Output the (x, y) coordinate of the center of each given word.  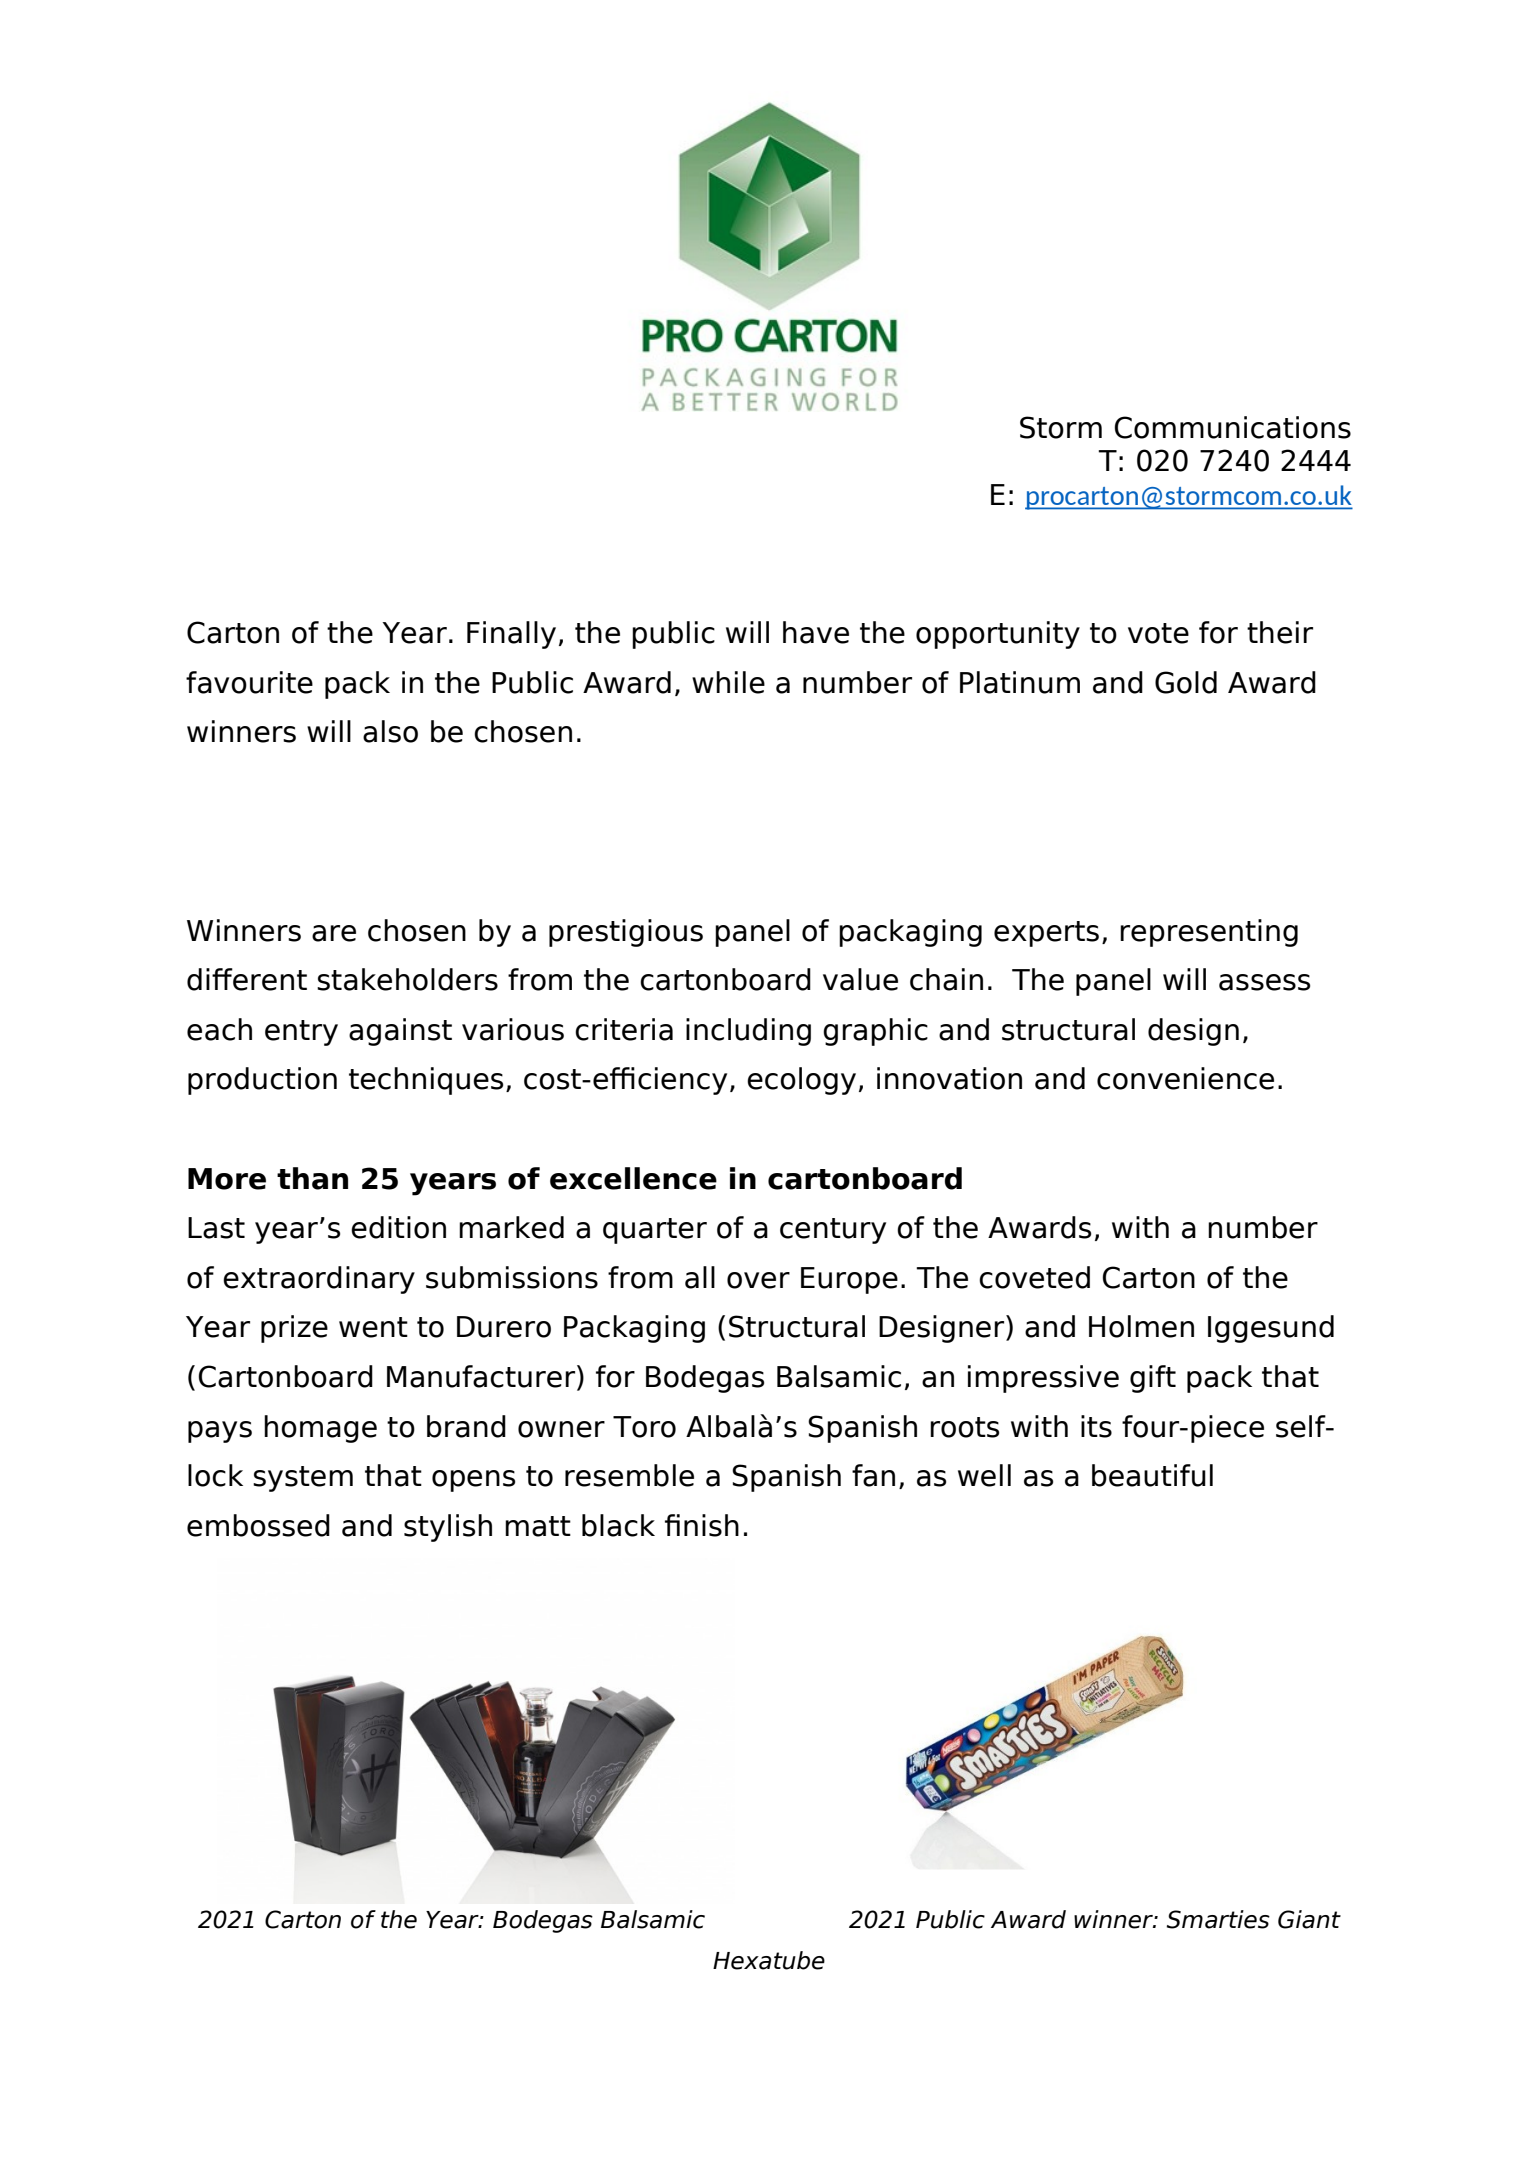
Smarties (1218, 1919)
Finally (511, 635)
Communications (1233, 427)
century (833, 1231)
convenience (1185, 1078)
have (816, 632)
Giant (1309, 1919)
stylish (448, 1528)
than (312, 1178)
